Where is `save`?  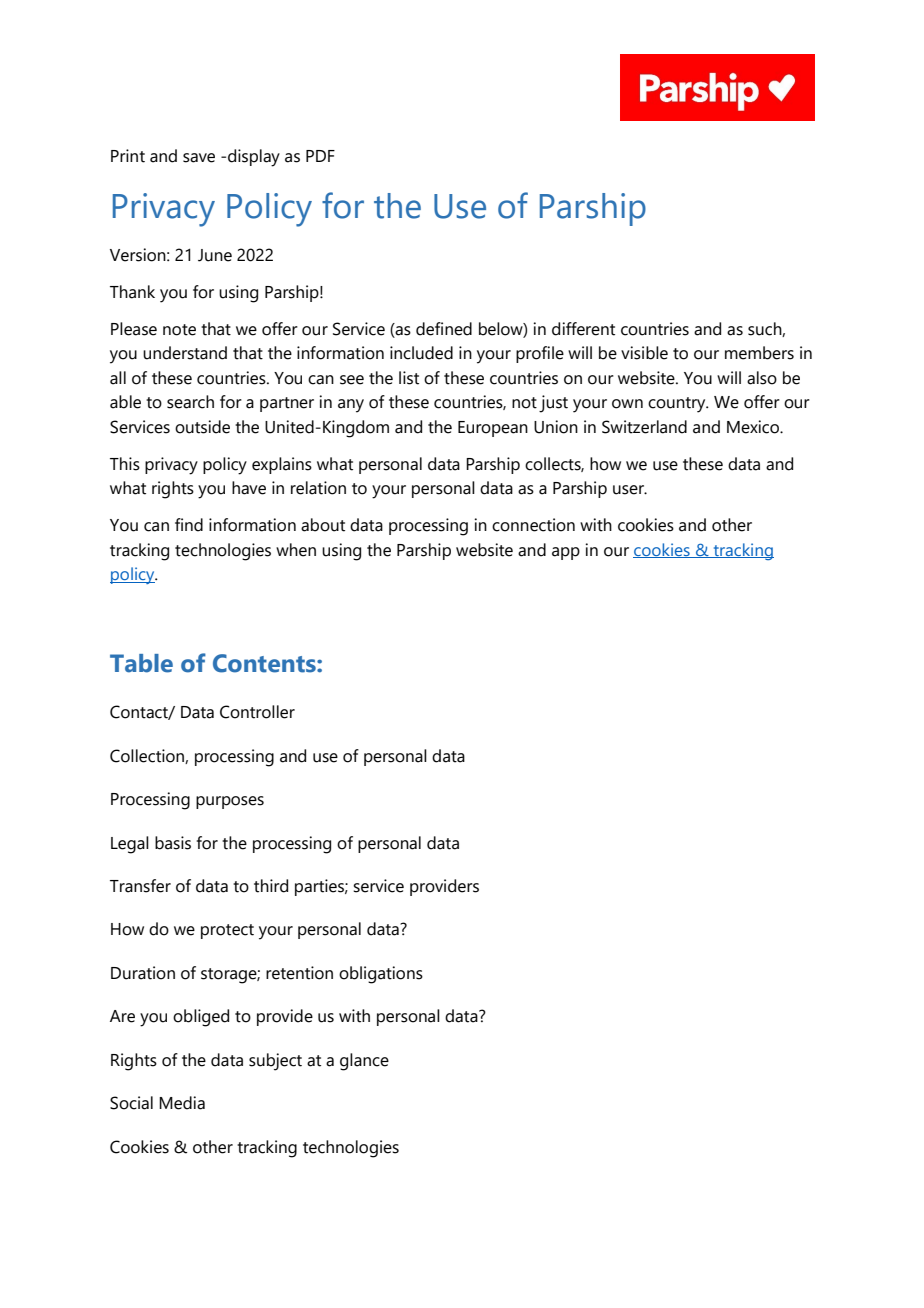
save is located at coordinates (199, 158).
